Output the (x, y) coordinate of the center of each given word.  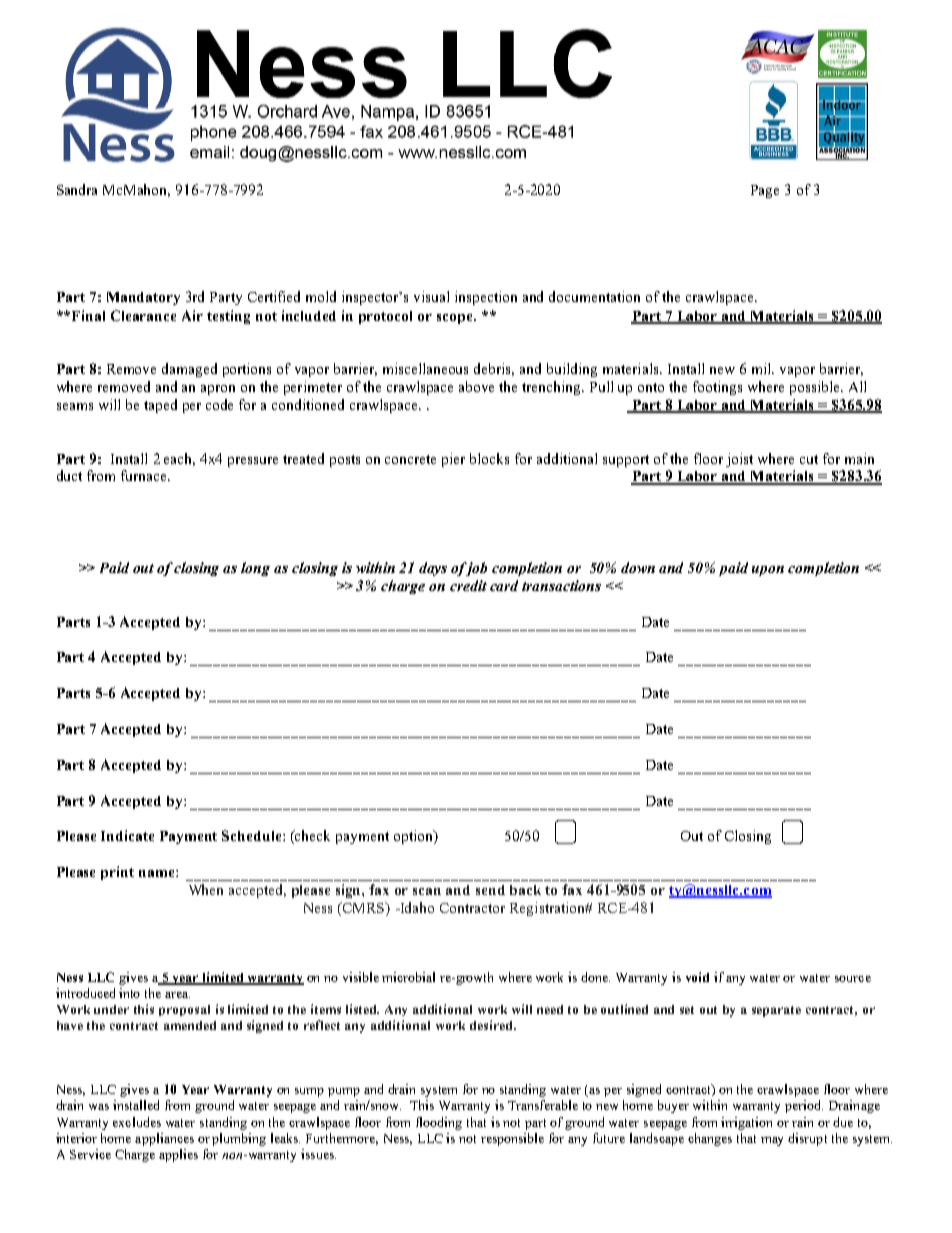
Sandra (77, 189)
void (697, 977)
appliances (164, 1139)
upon (768, 571)
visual (431, 296)
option (414, 837)
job (475, 569)
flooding (439, 1123)
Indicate (127, 835)
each (179, 459)
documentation (594, 296)
